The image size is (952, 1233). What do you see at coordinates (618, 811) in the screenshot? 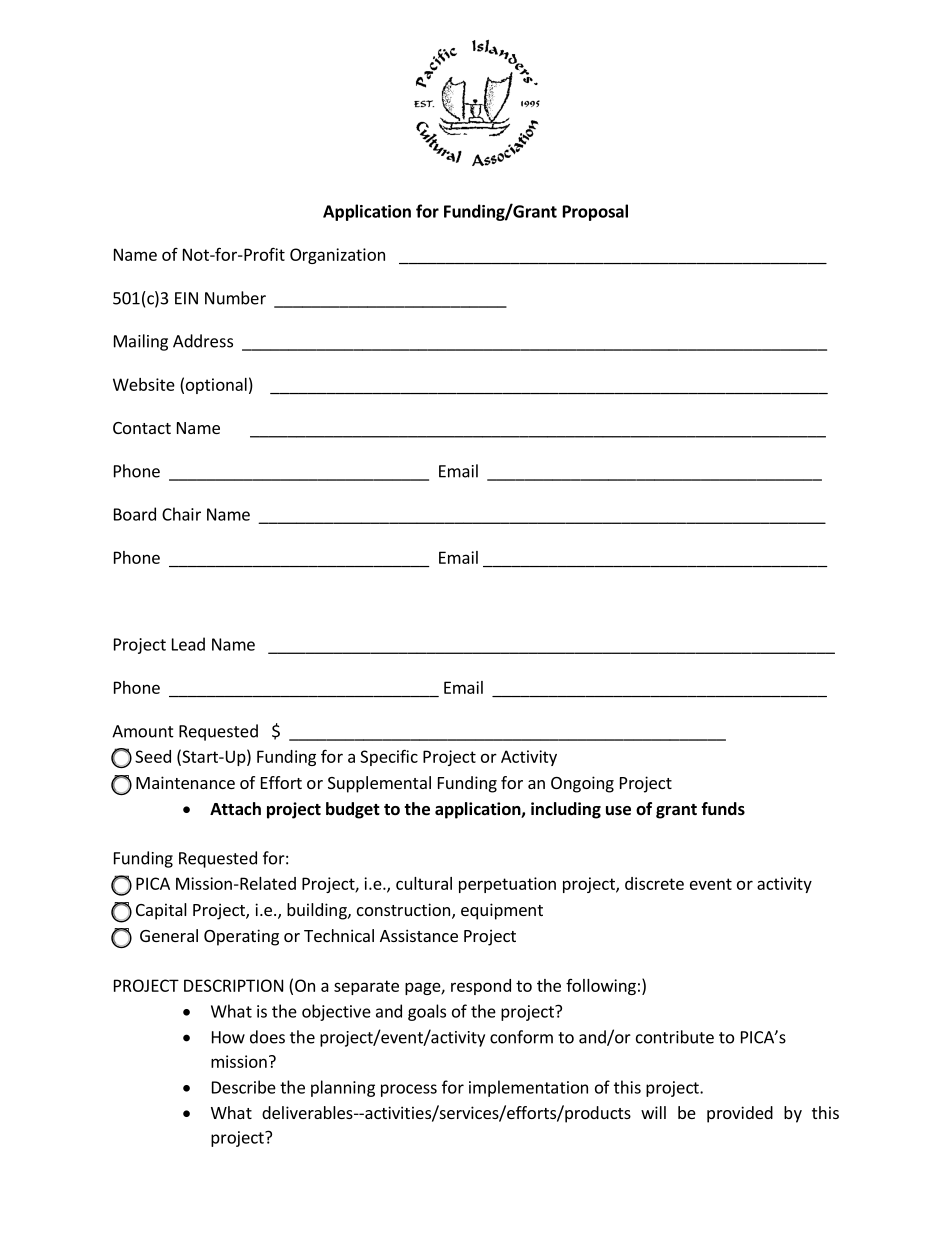
I see `use` at bounding box center [618, 811].
